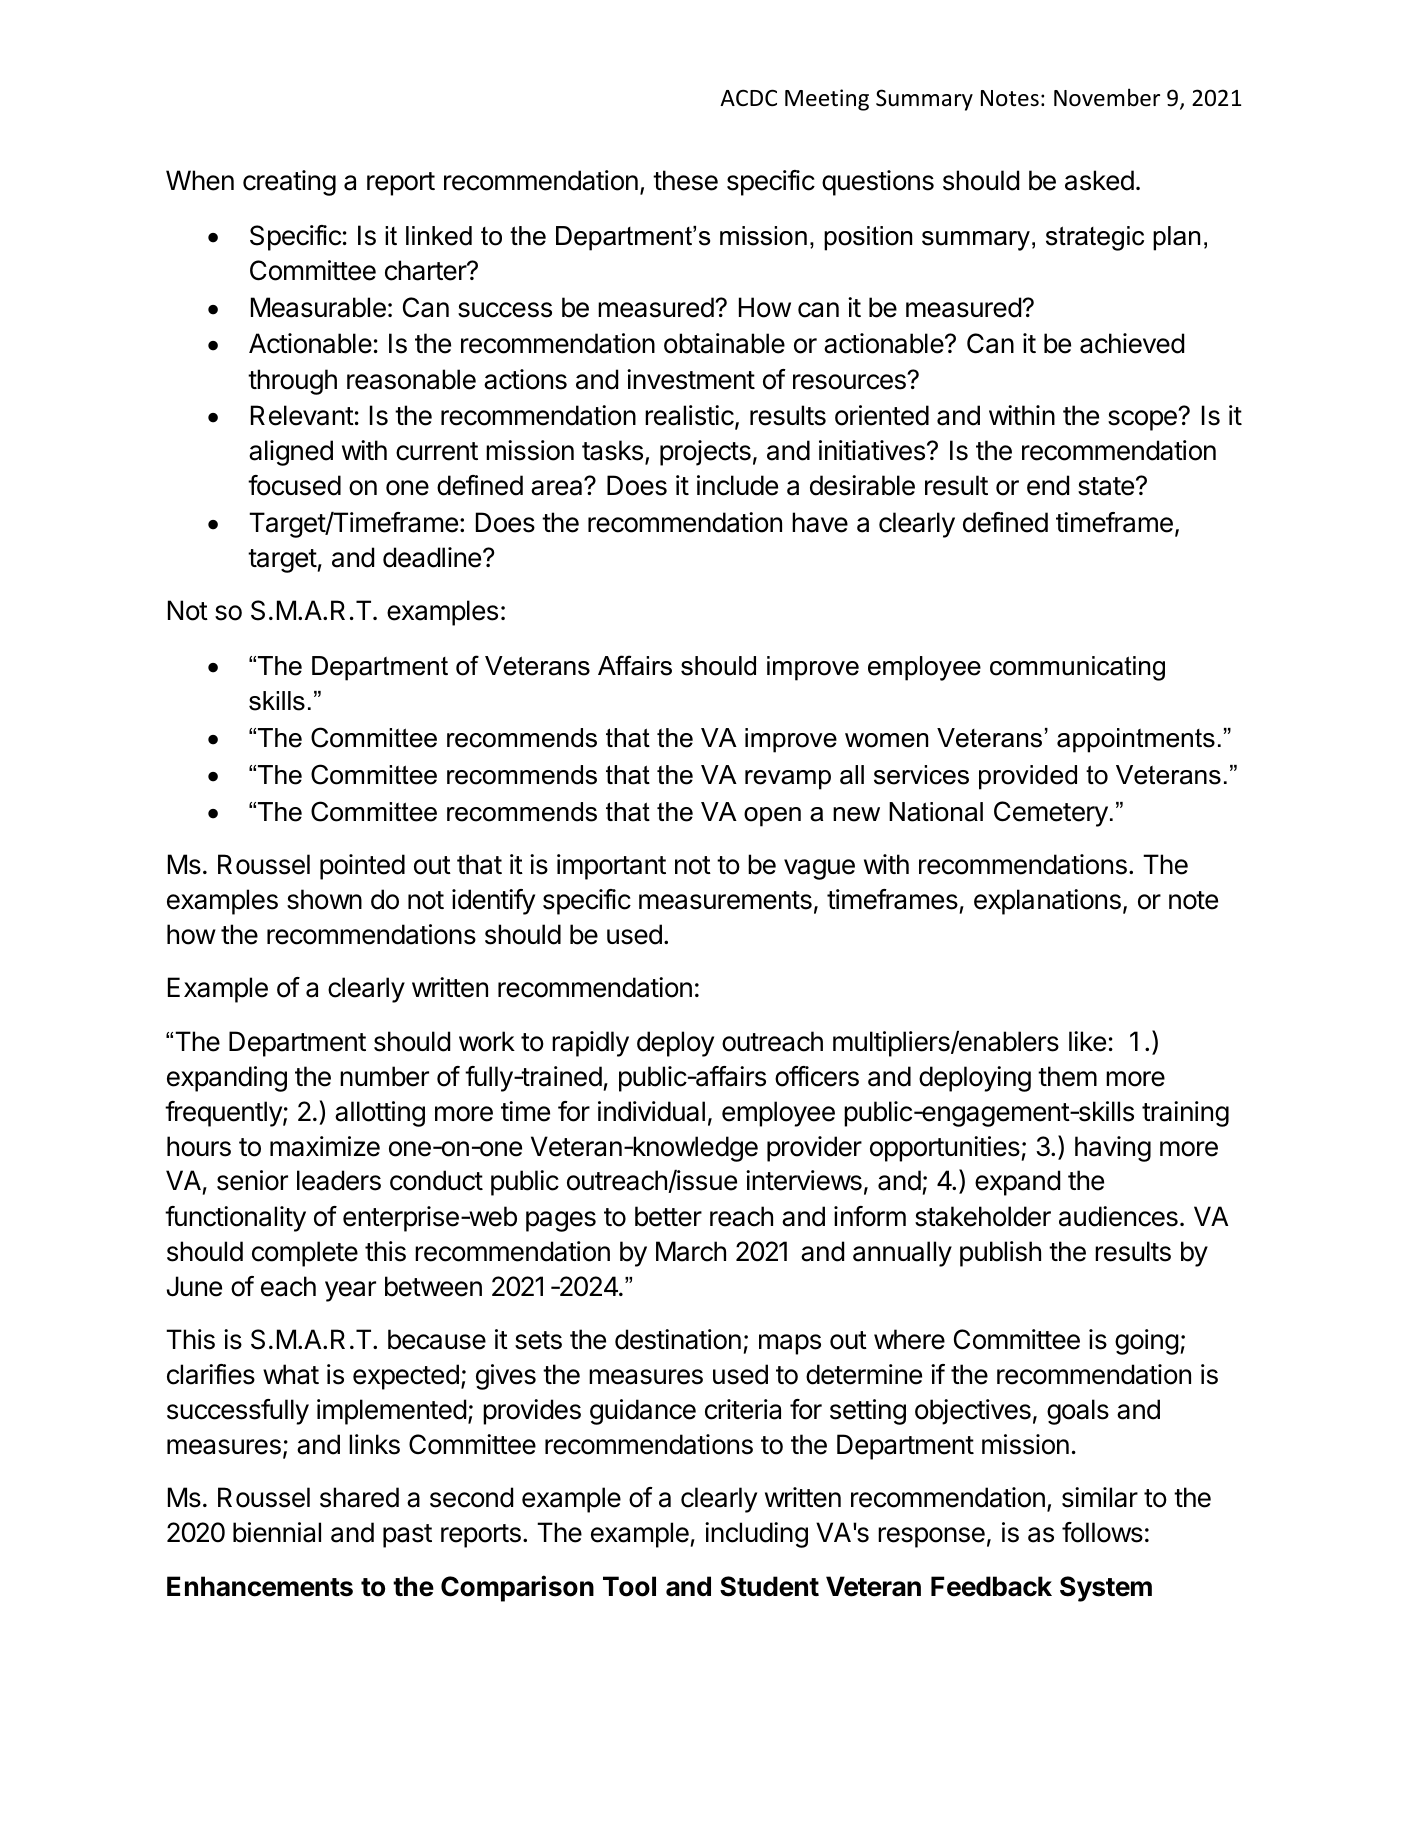  I want to click on number, so click(384, 1076).
